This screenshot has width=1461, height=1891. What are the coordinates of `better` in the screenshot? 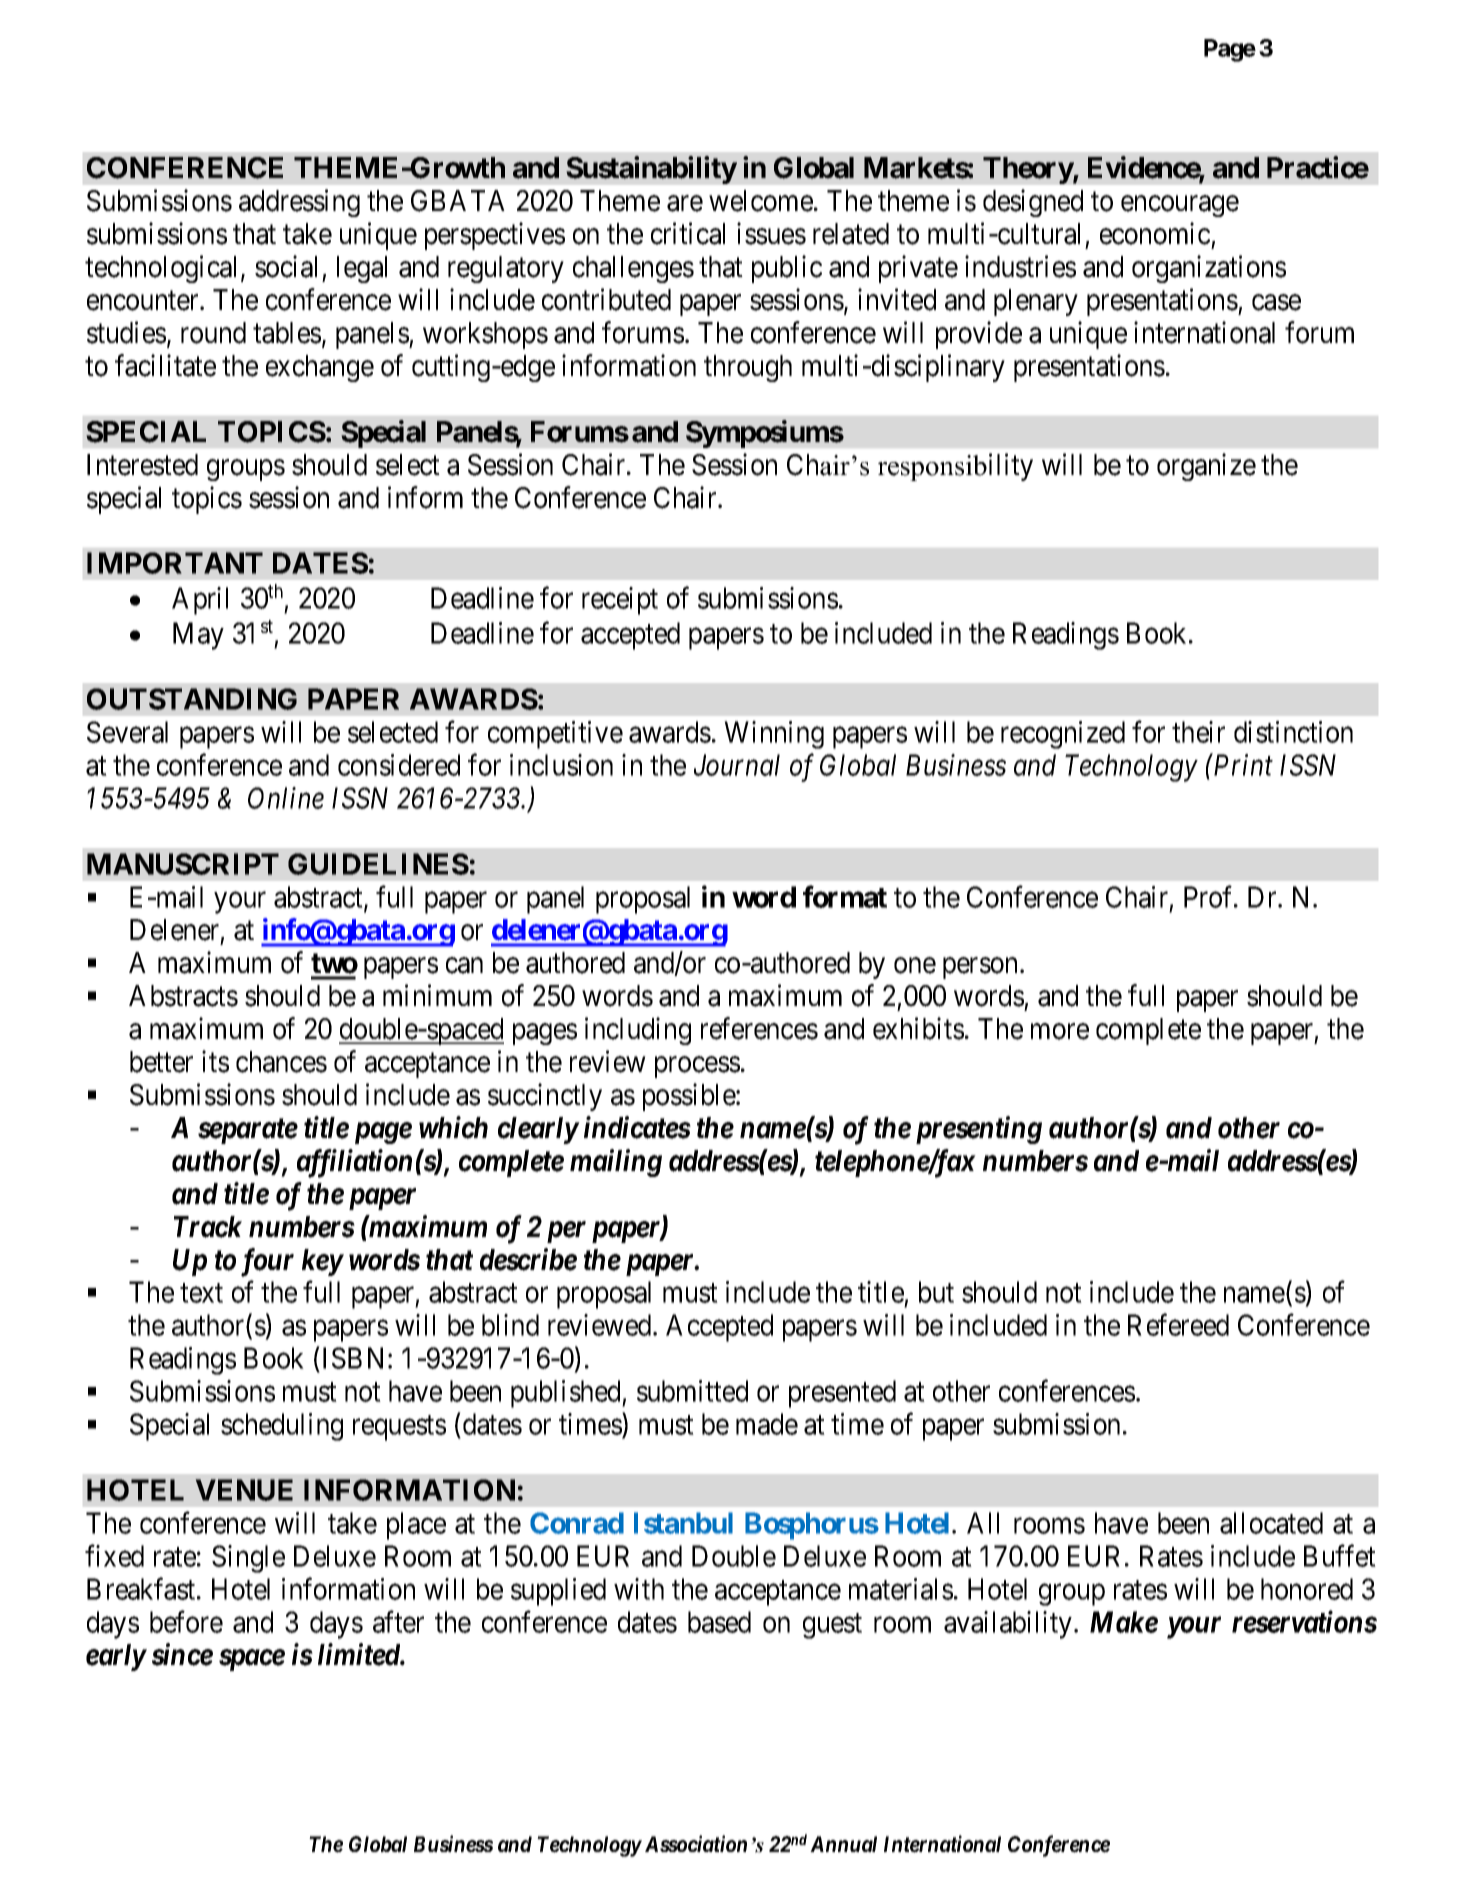 It's located at (161, 1062).
